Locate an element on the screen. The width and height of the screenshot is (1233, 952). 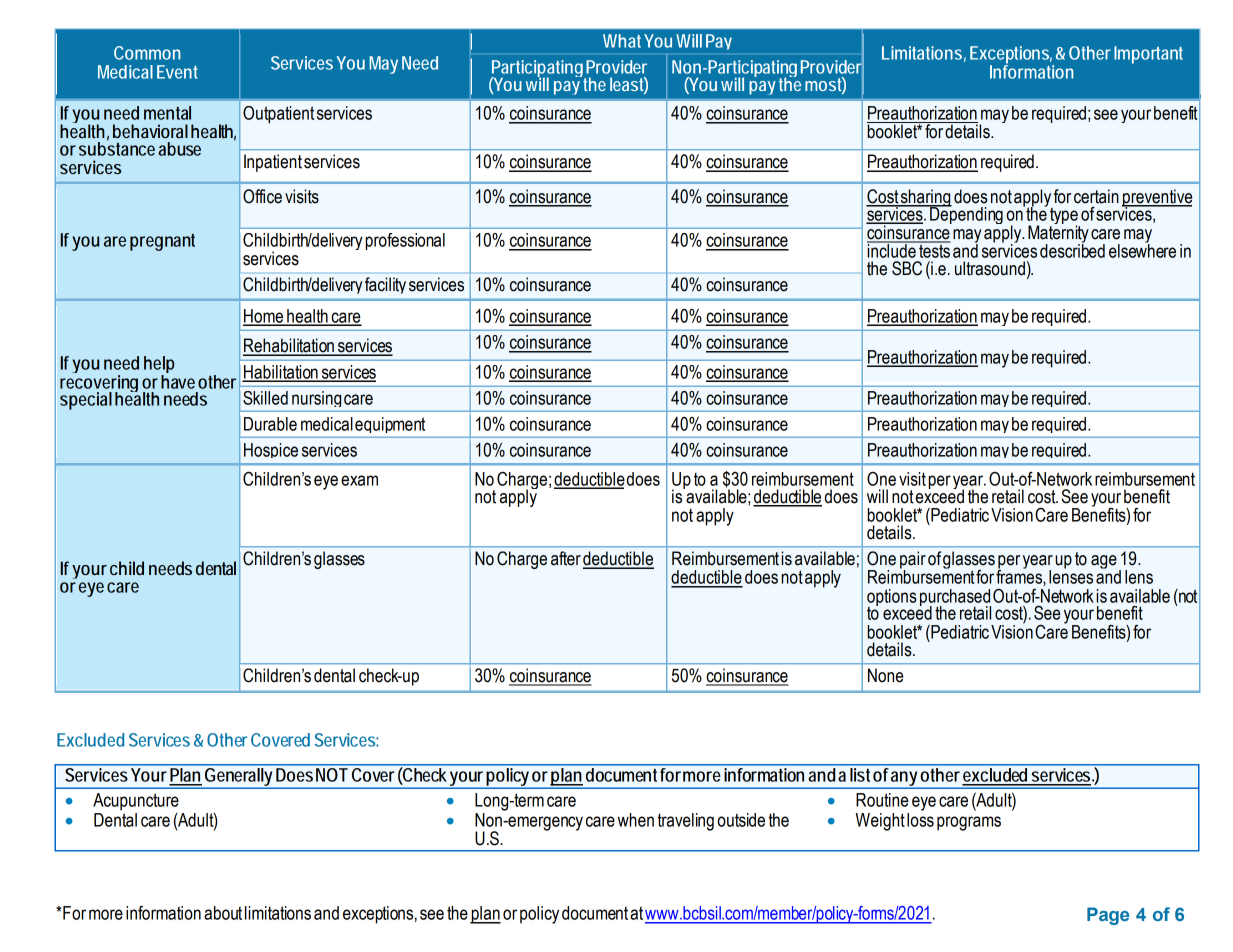
facility is located at coordinates (385, 285).
